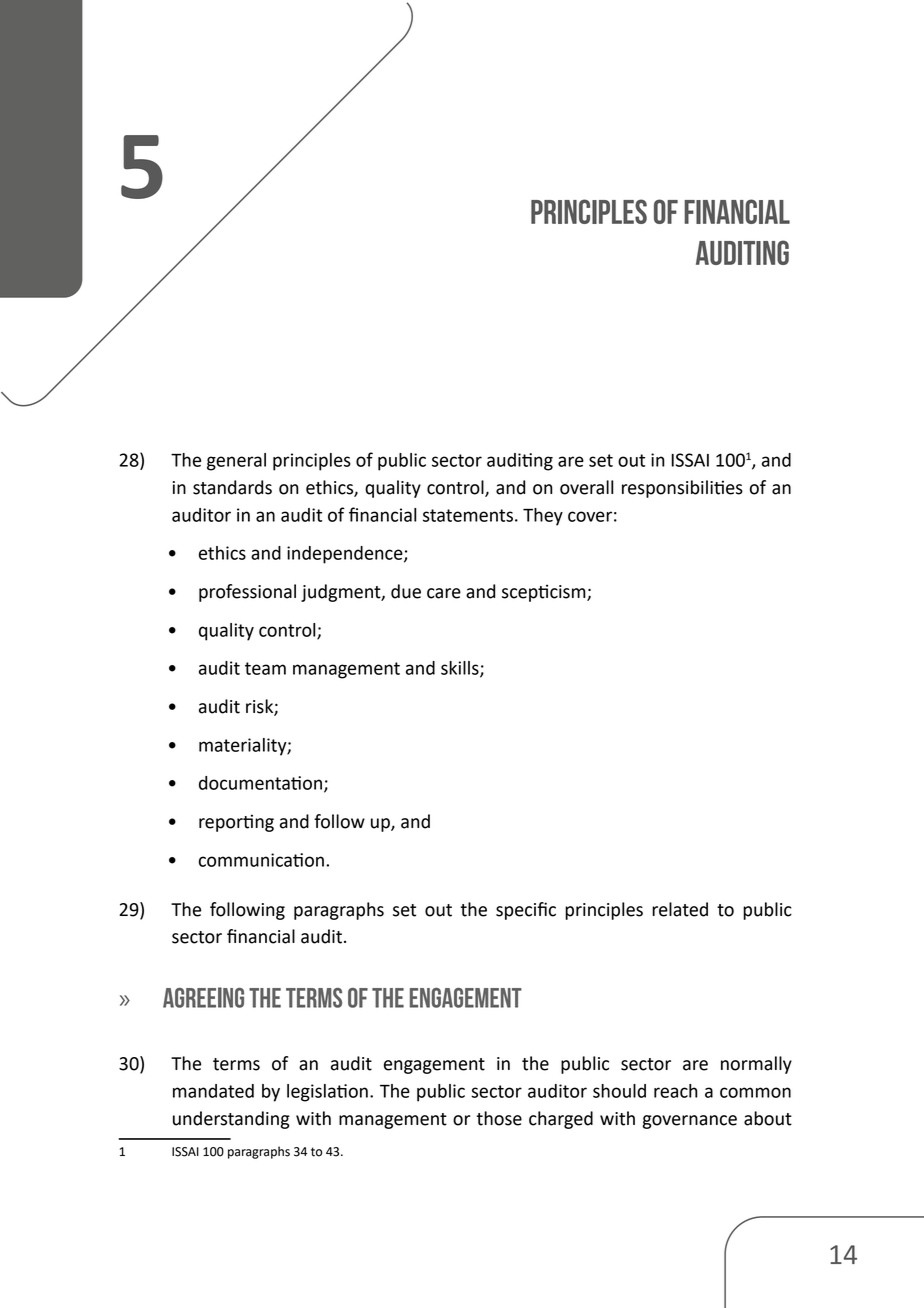 The image size is (924, 1308). Describe the element at coordinates (260, 783) in the screenshot. I see `documentation` at that location.
